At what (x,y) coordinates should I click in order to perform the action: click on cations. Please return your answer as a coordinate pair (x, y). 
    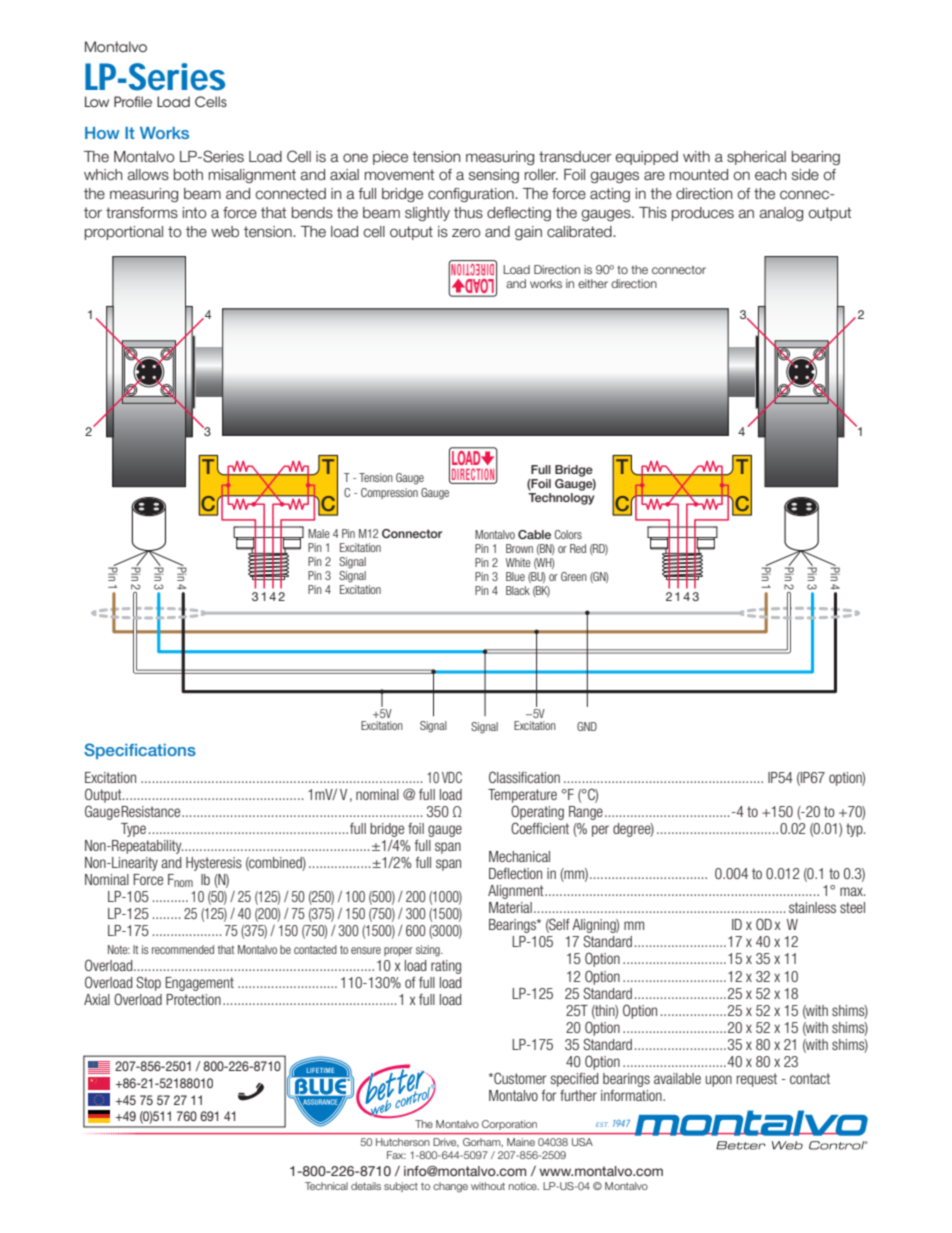
    Looking at the image, I should click on (167, 750).
